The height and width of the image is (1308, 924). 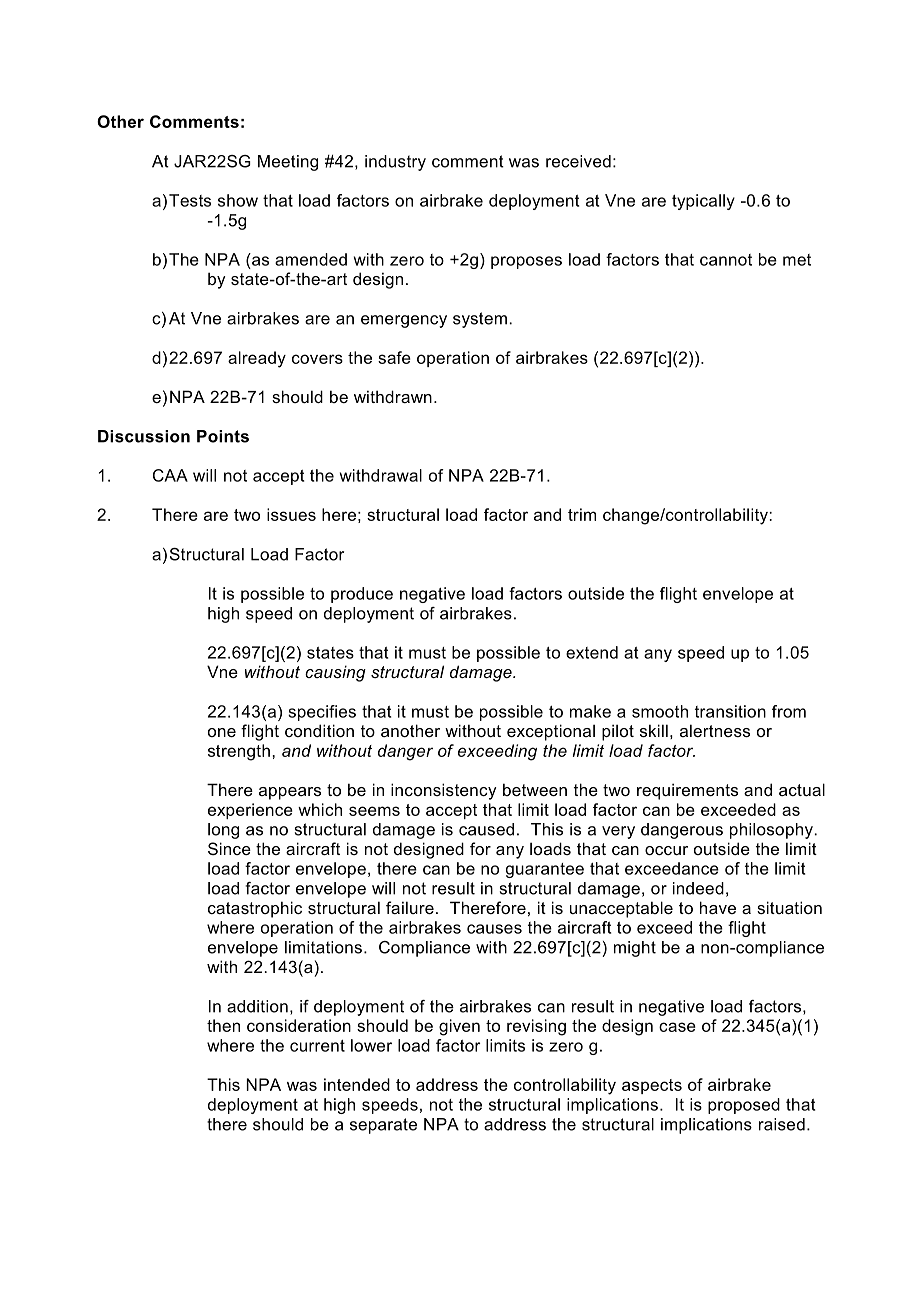 I want to click on indeed, so click(x=698, y=888).
